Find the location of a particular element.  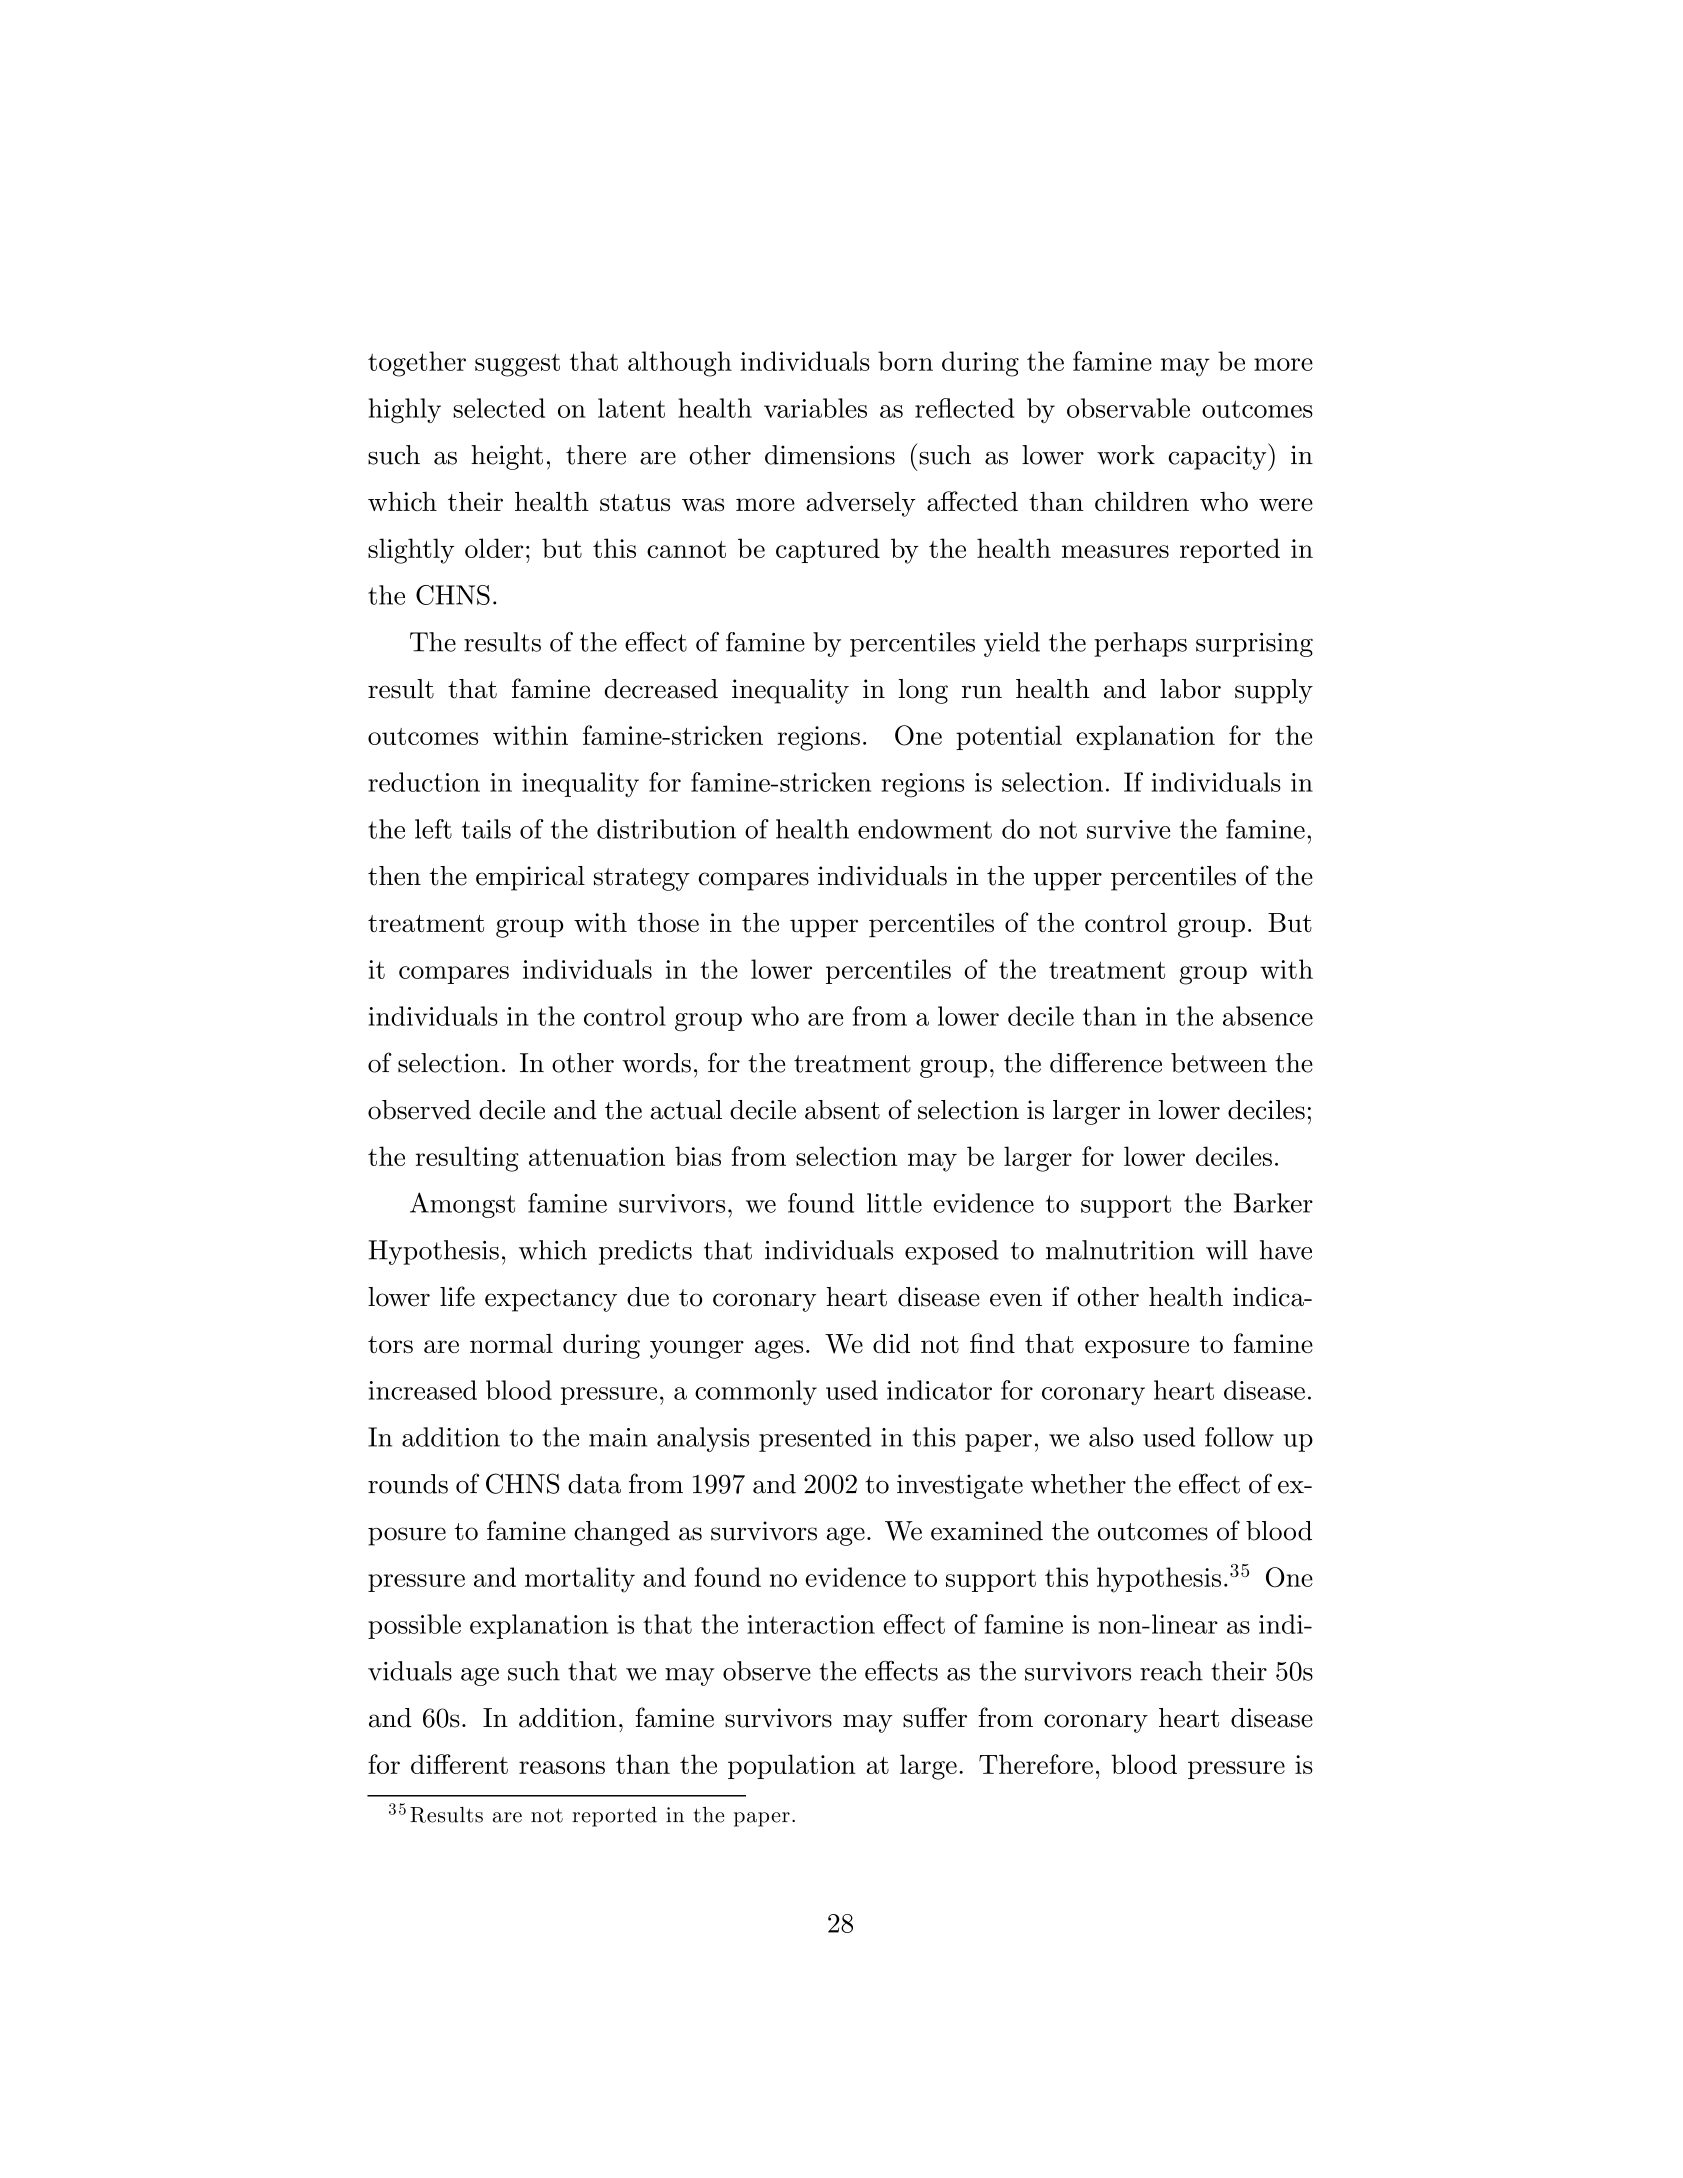

reach is located at coordinates (1171, 1671).
